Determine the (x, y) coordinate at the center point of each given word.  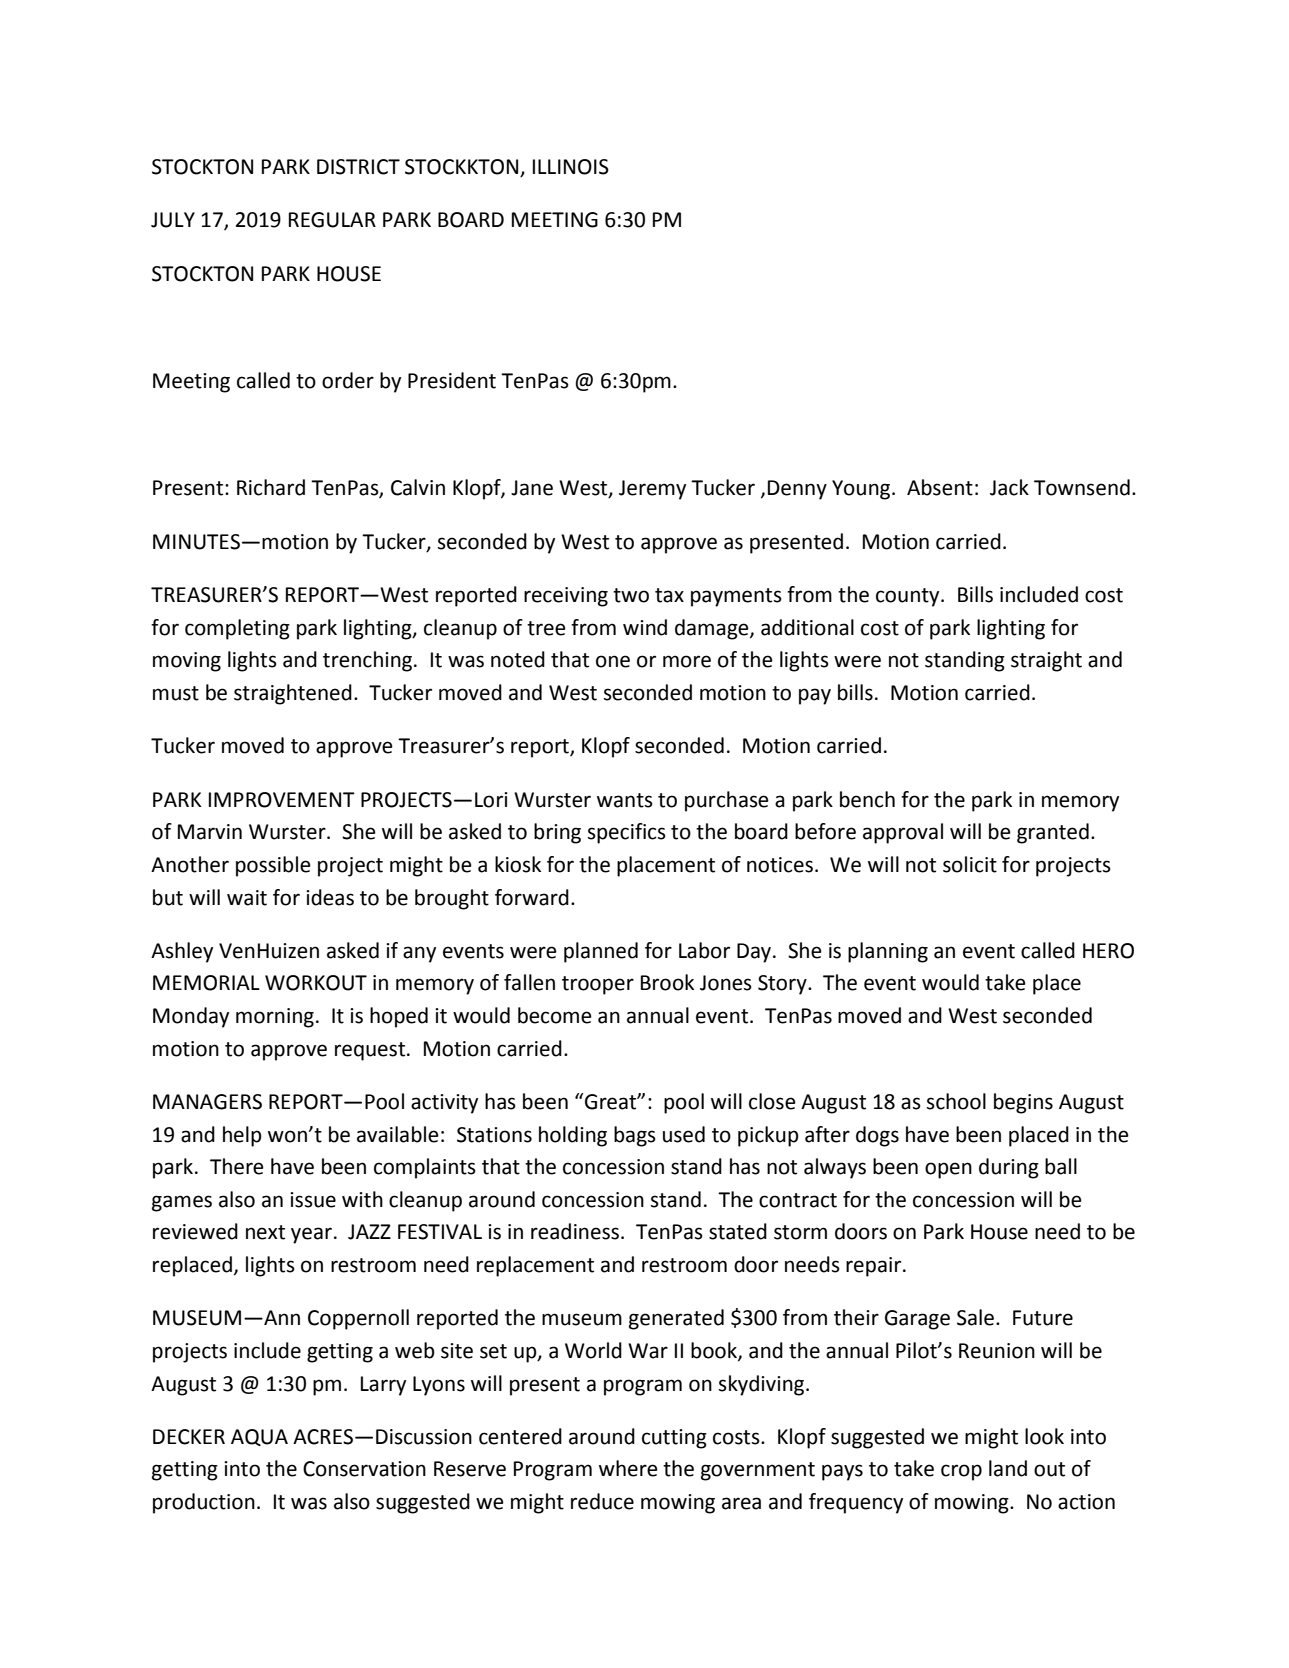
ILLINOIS (571, 167)
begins (1023, 1103)
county (909, 597)
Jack (1009, 487)
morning (275, 1018)
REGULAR (332, 220)
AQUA (259, 1437)
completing (237, 629)
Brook (667, 982)
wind (645, 627)
